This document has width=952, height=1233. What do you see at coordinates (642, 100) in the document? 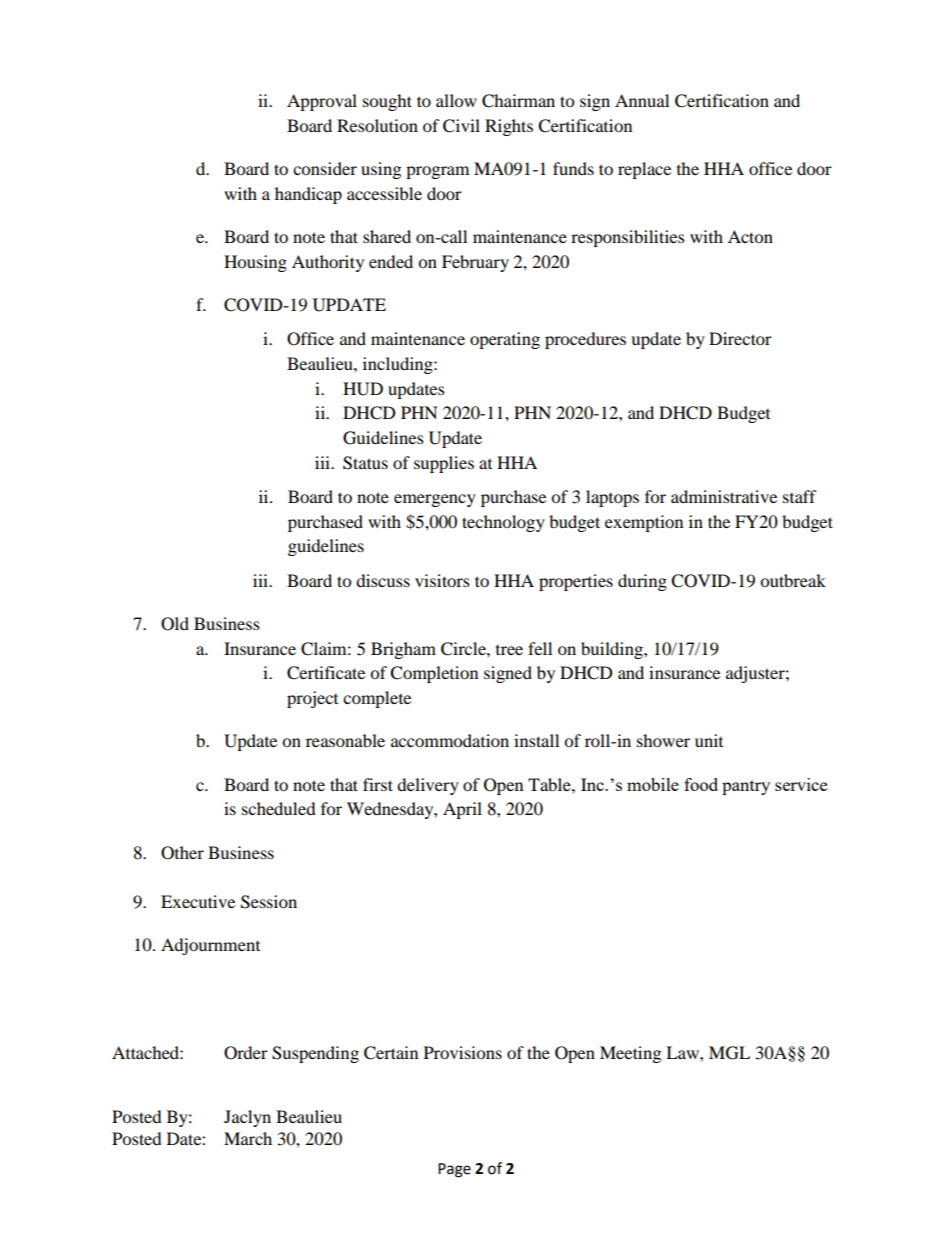
I see `Annual` at bounding box center [642, 100].
